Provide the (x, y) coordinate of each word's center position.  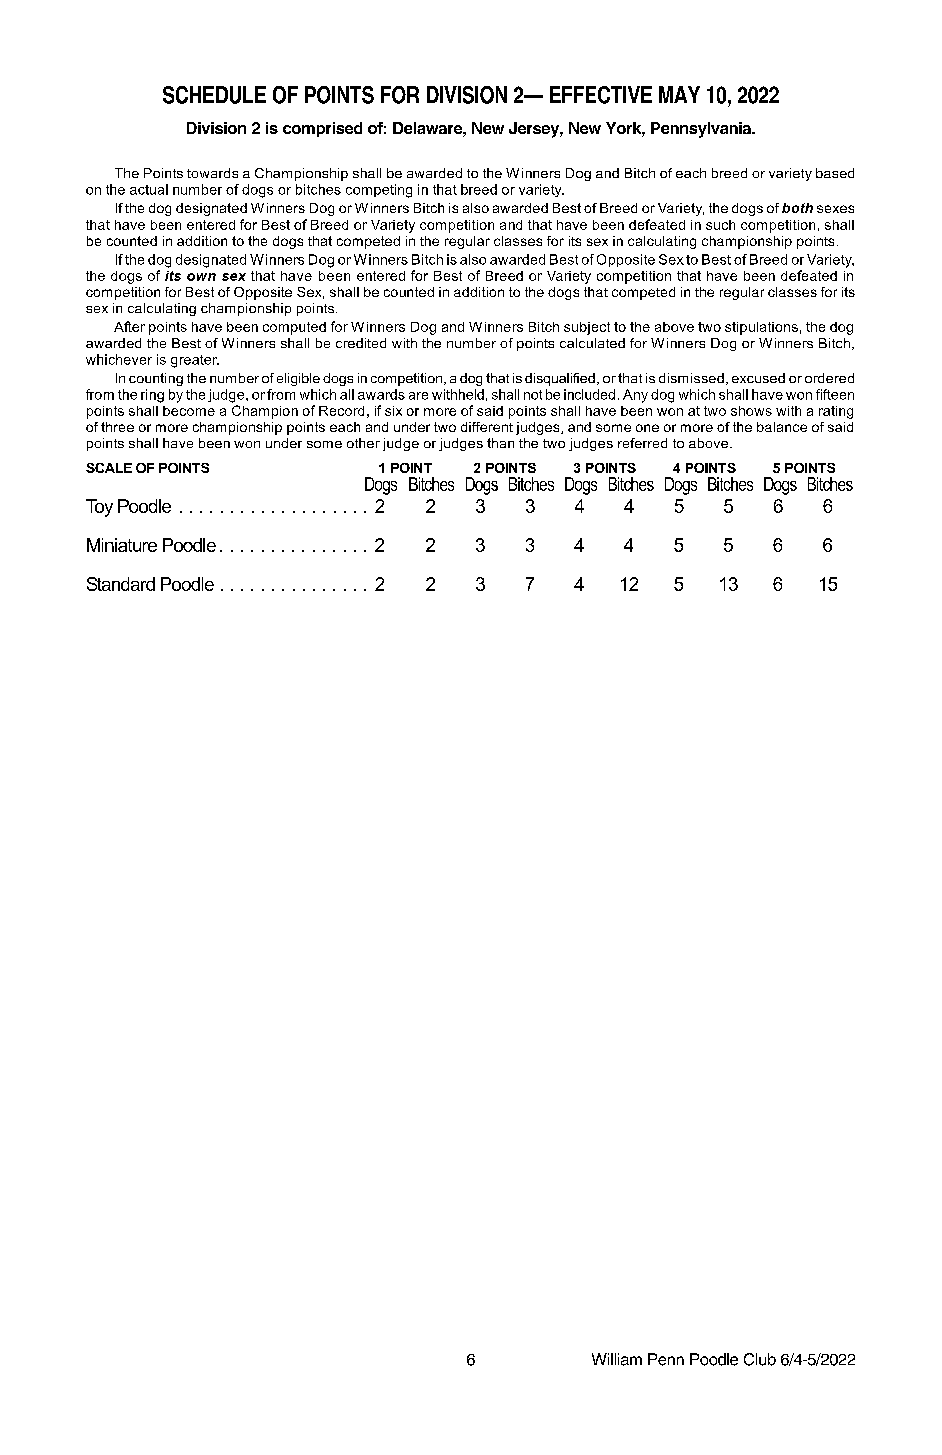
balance (782, 427)
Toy (99, 508)
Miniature (122, 545)
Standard (121, 584)
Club (760, 1359)
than (500, 443)
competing (379, 191)
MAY (679, 94)
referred (642, 443)
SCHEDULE (214, 95)
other (363, 443)
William (617, 1359)
